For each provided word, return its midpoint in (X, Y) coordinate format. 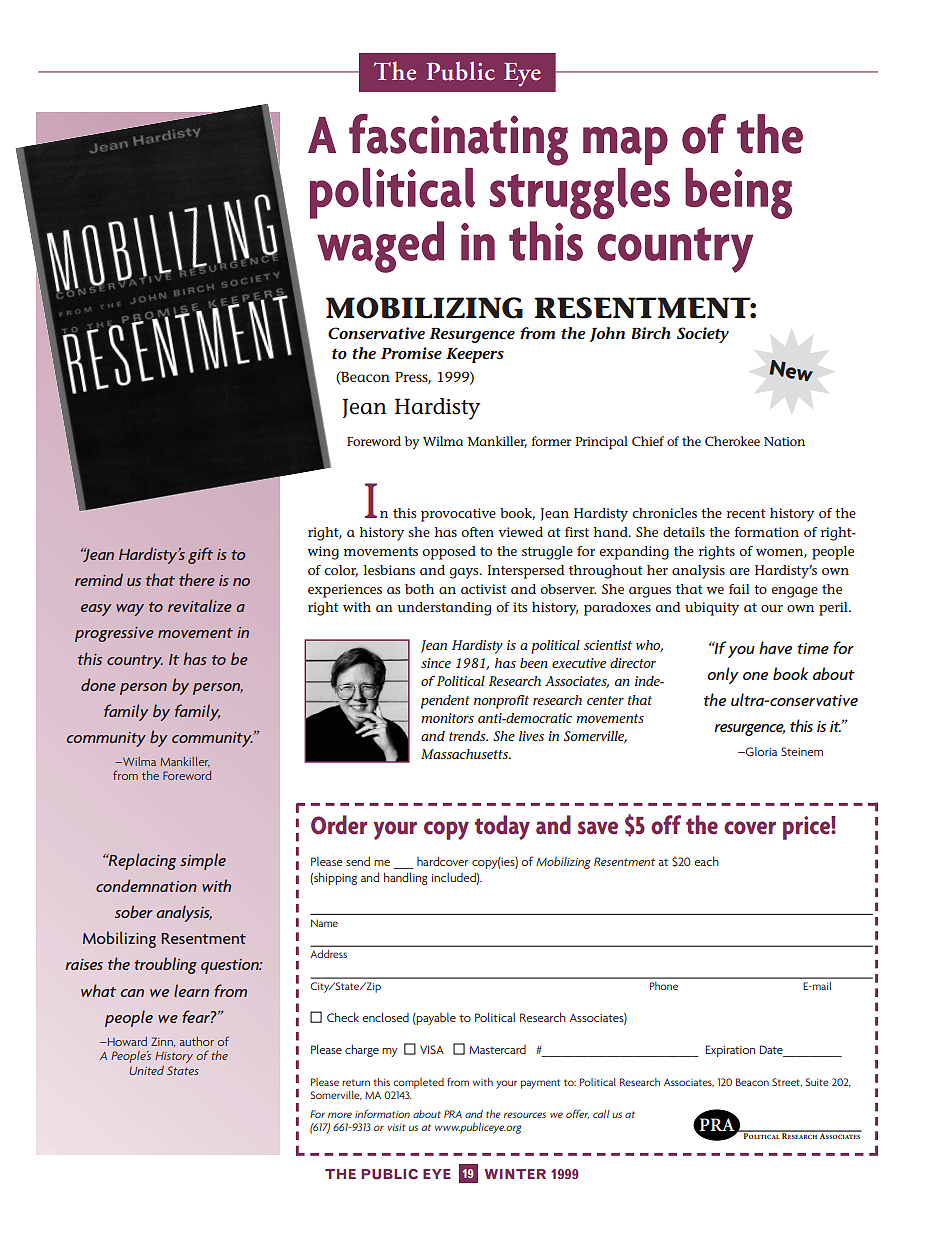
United (146, 1070)
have (775, 647)
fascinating (458, 140)
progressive (114, 634)
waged (380, 247)
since (436, 663)
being (738, 193)
